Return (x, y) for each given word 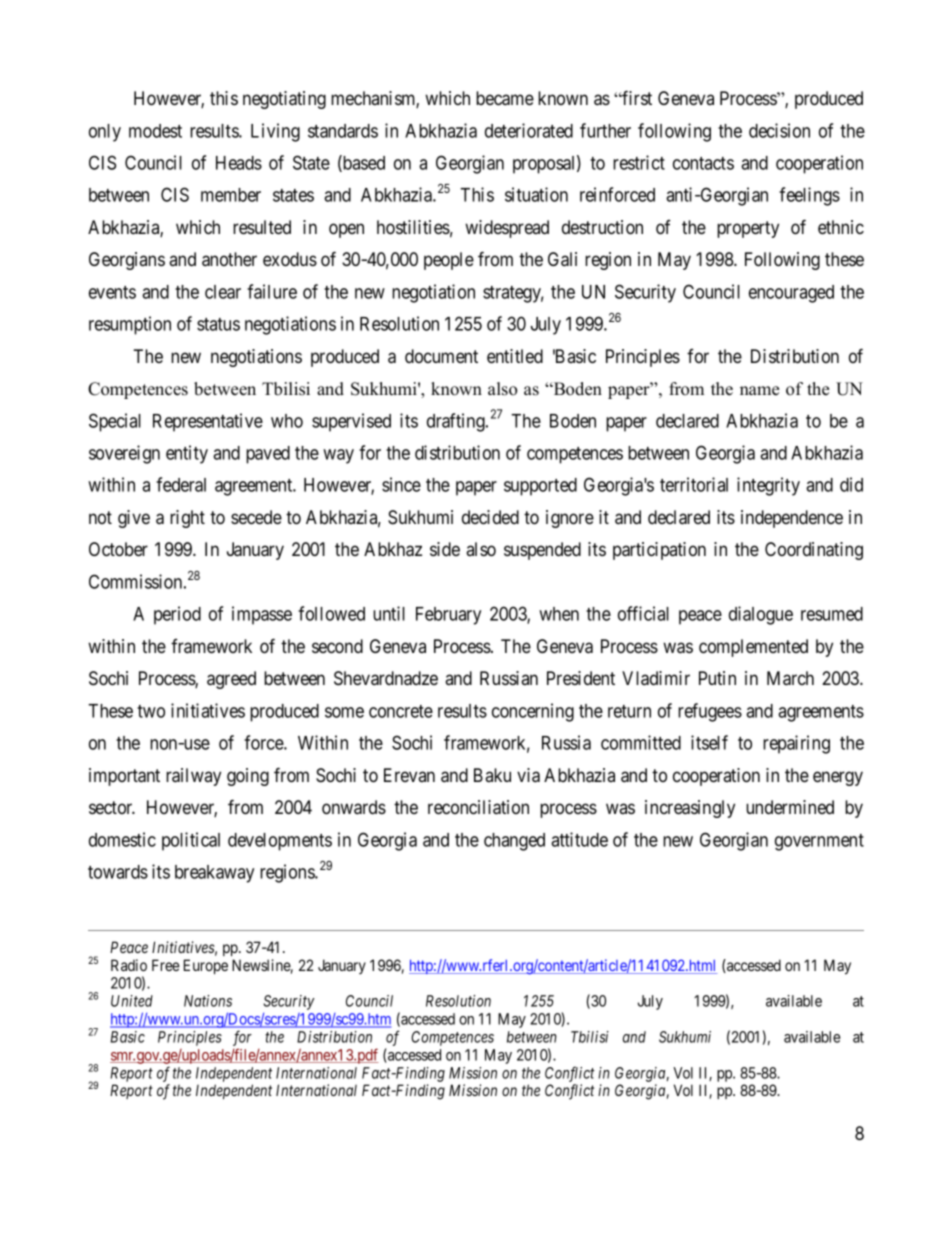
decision (779, 130)
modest (155, 131)
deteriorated (529, 130)
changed (514, 842)
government (819, 842)
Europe (206, 966)
